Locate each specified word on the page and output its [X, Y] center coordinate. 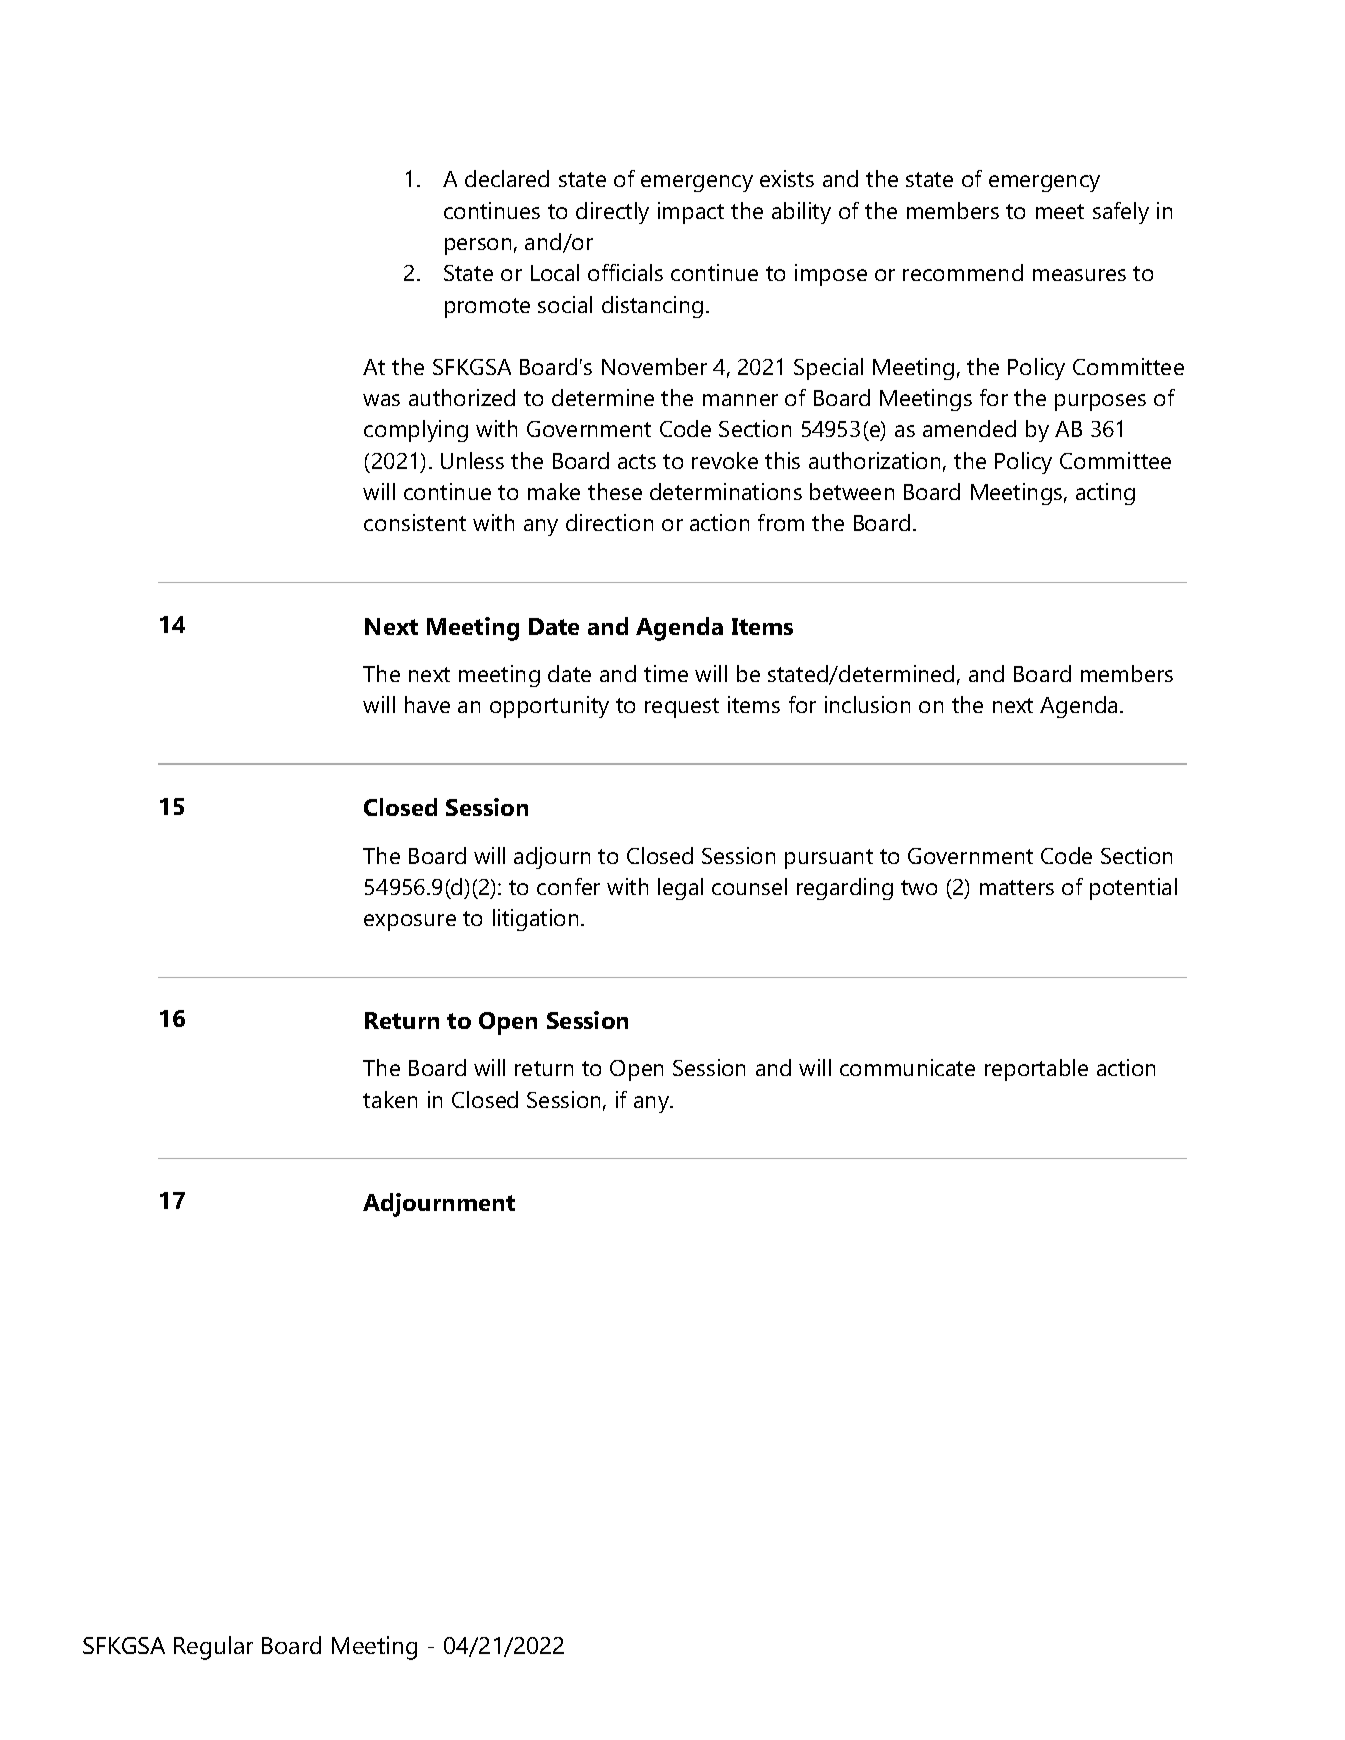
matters [1017, 887]
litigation [535, 920]
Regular [213, 1648]
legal [680, 889]
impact [691, 213]
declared [507, 178]
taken [390, 1099]
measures [1079, 275]
